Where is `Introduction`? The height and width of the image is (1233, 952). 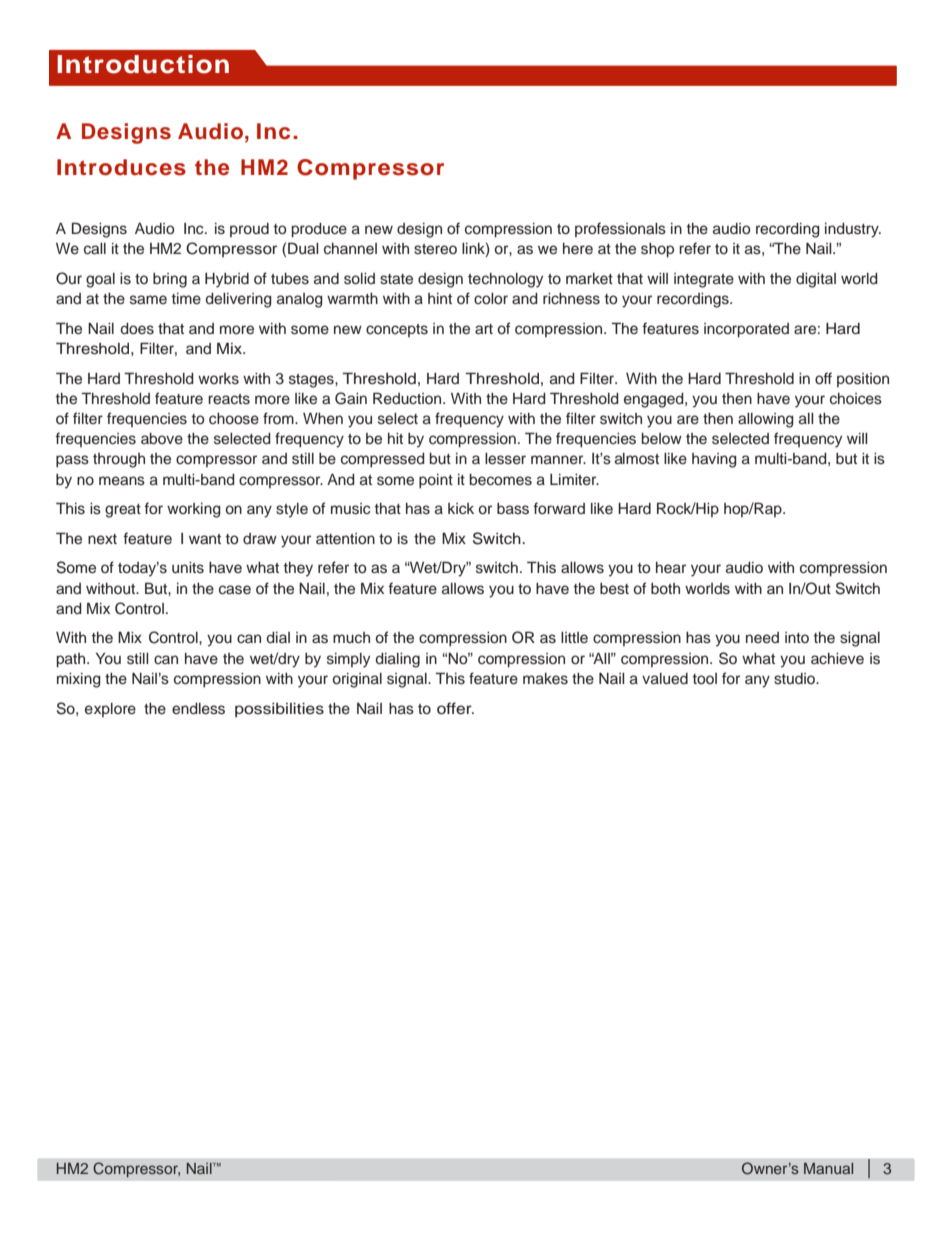
Introduction is located at coordinates (143, 64).
